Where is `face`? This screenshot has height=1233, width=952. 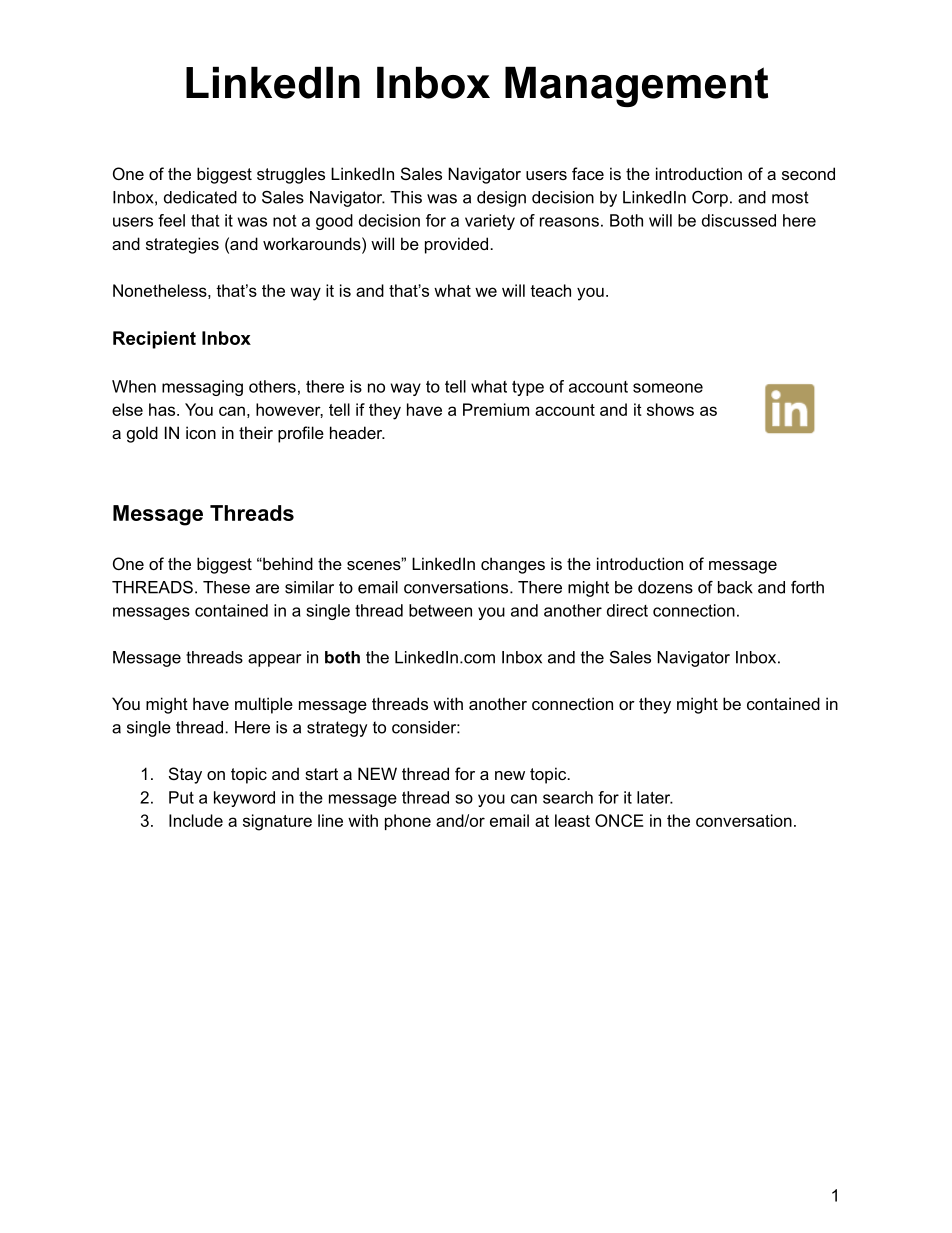
face is located at coordinates (588, 173).
